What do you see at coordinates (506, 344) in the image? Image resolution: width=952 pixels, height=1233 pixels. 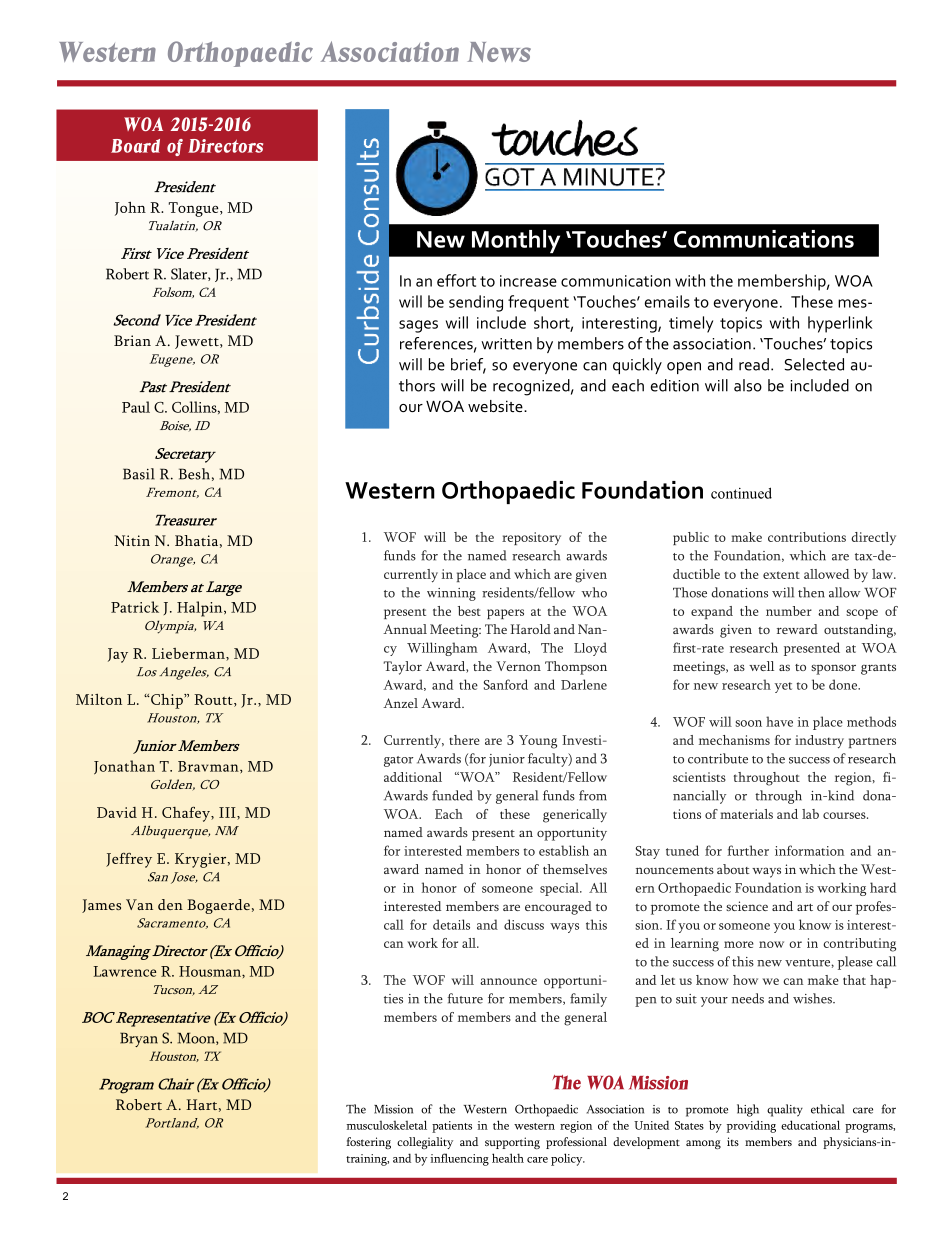 I see `written` at bounding box center [506, 344].
